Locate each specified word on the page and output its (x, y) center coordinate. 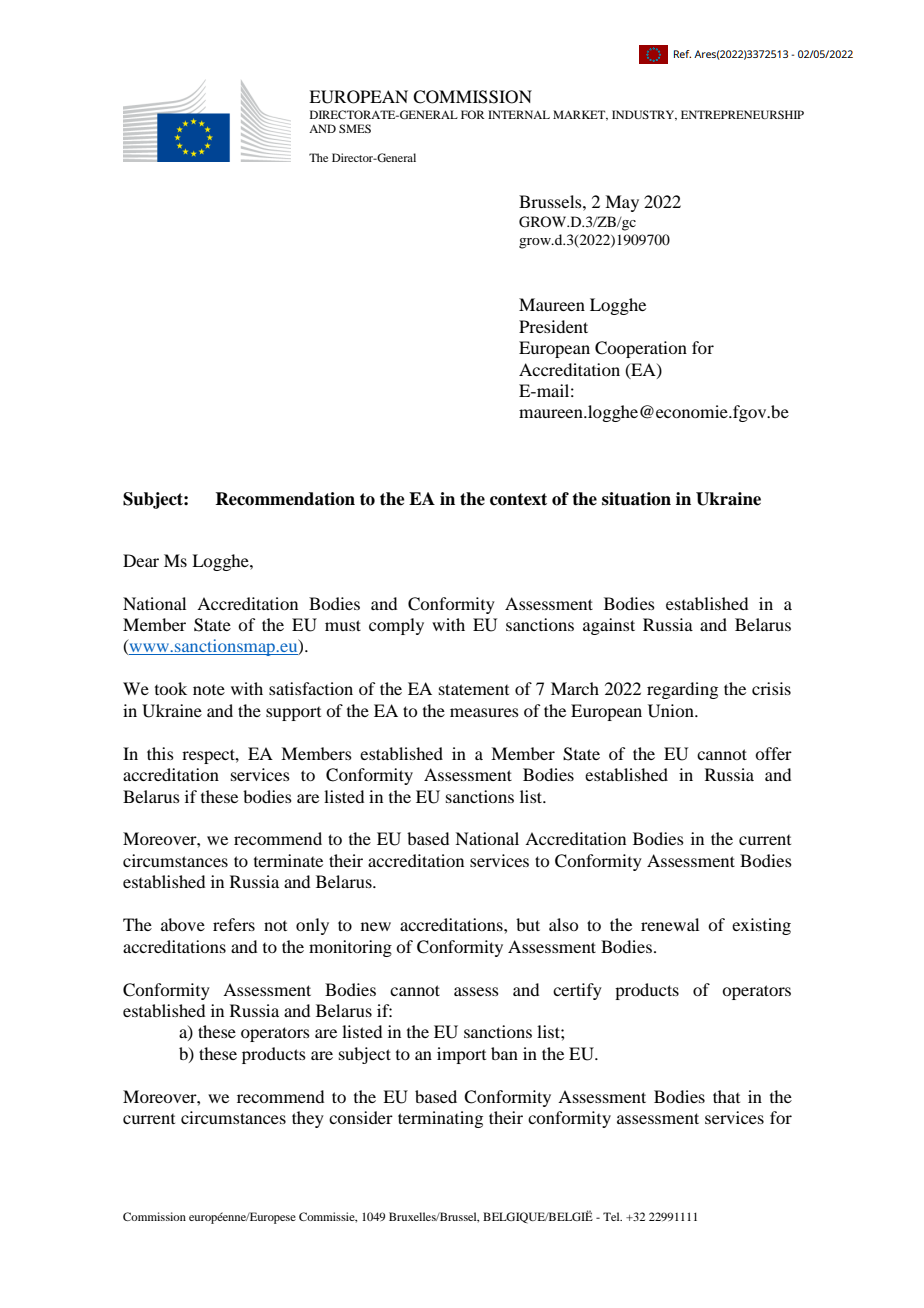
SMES (355, 128)
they (308, 1119)
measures (484, 712)
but (528, 924)
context (518, 499)
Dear (141, 560)
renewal (670, 924)
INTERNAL (519, 114)
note (209, 690)
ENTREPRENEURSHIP (742, 114)
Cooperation (641, 349)
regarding (682, 690)
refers (234, 924)
